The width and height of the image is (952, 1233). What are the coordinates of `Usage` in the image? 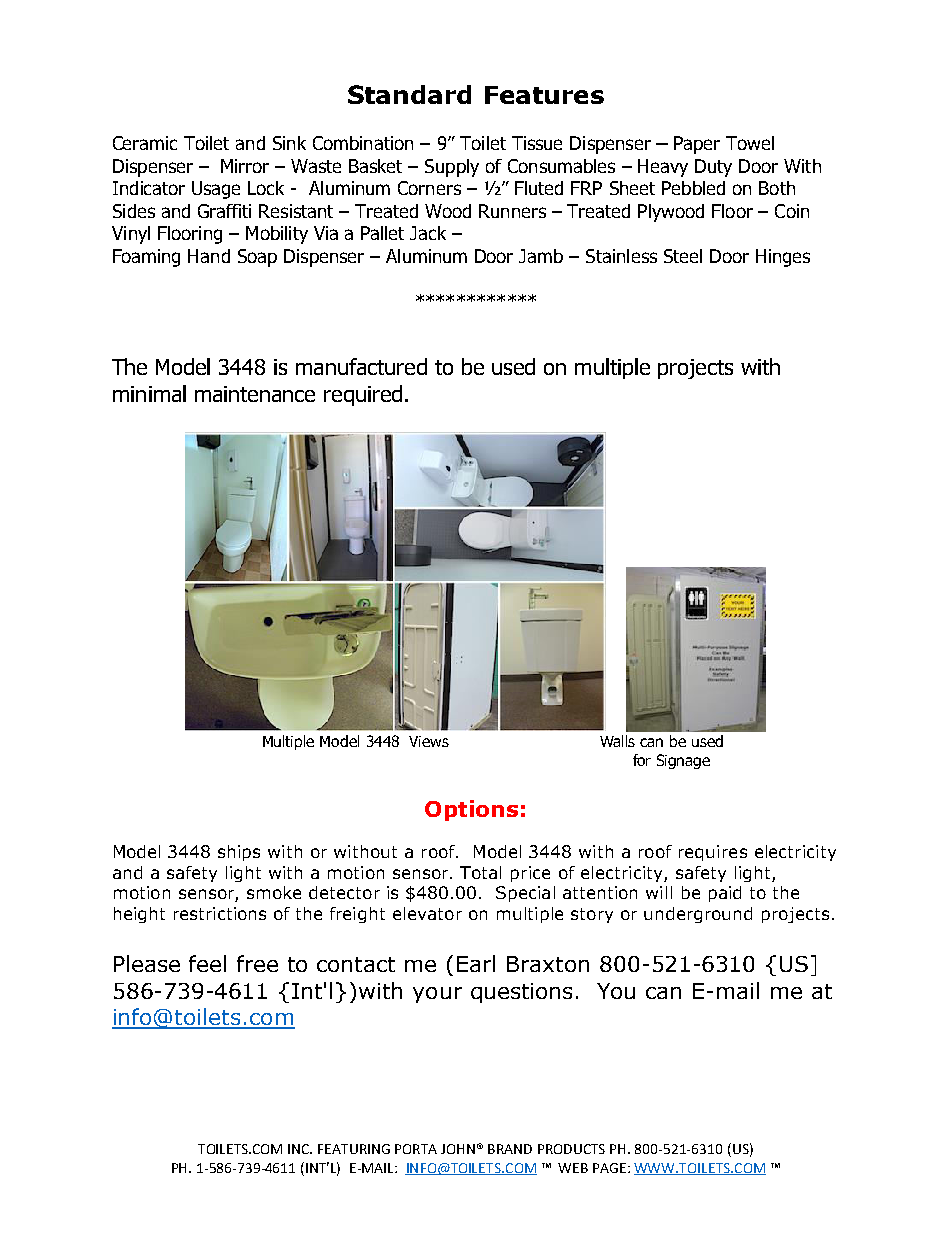 It's located at (216, 190).
